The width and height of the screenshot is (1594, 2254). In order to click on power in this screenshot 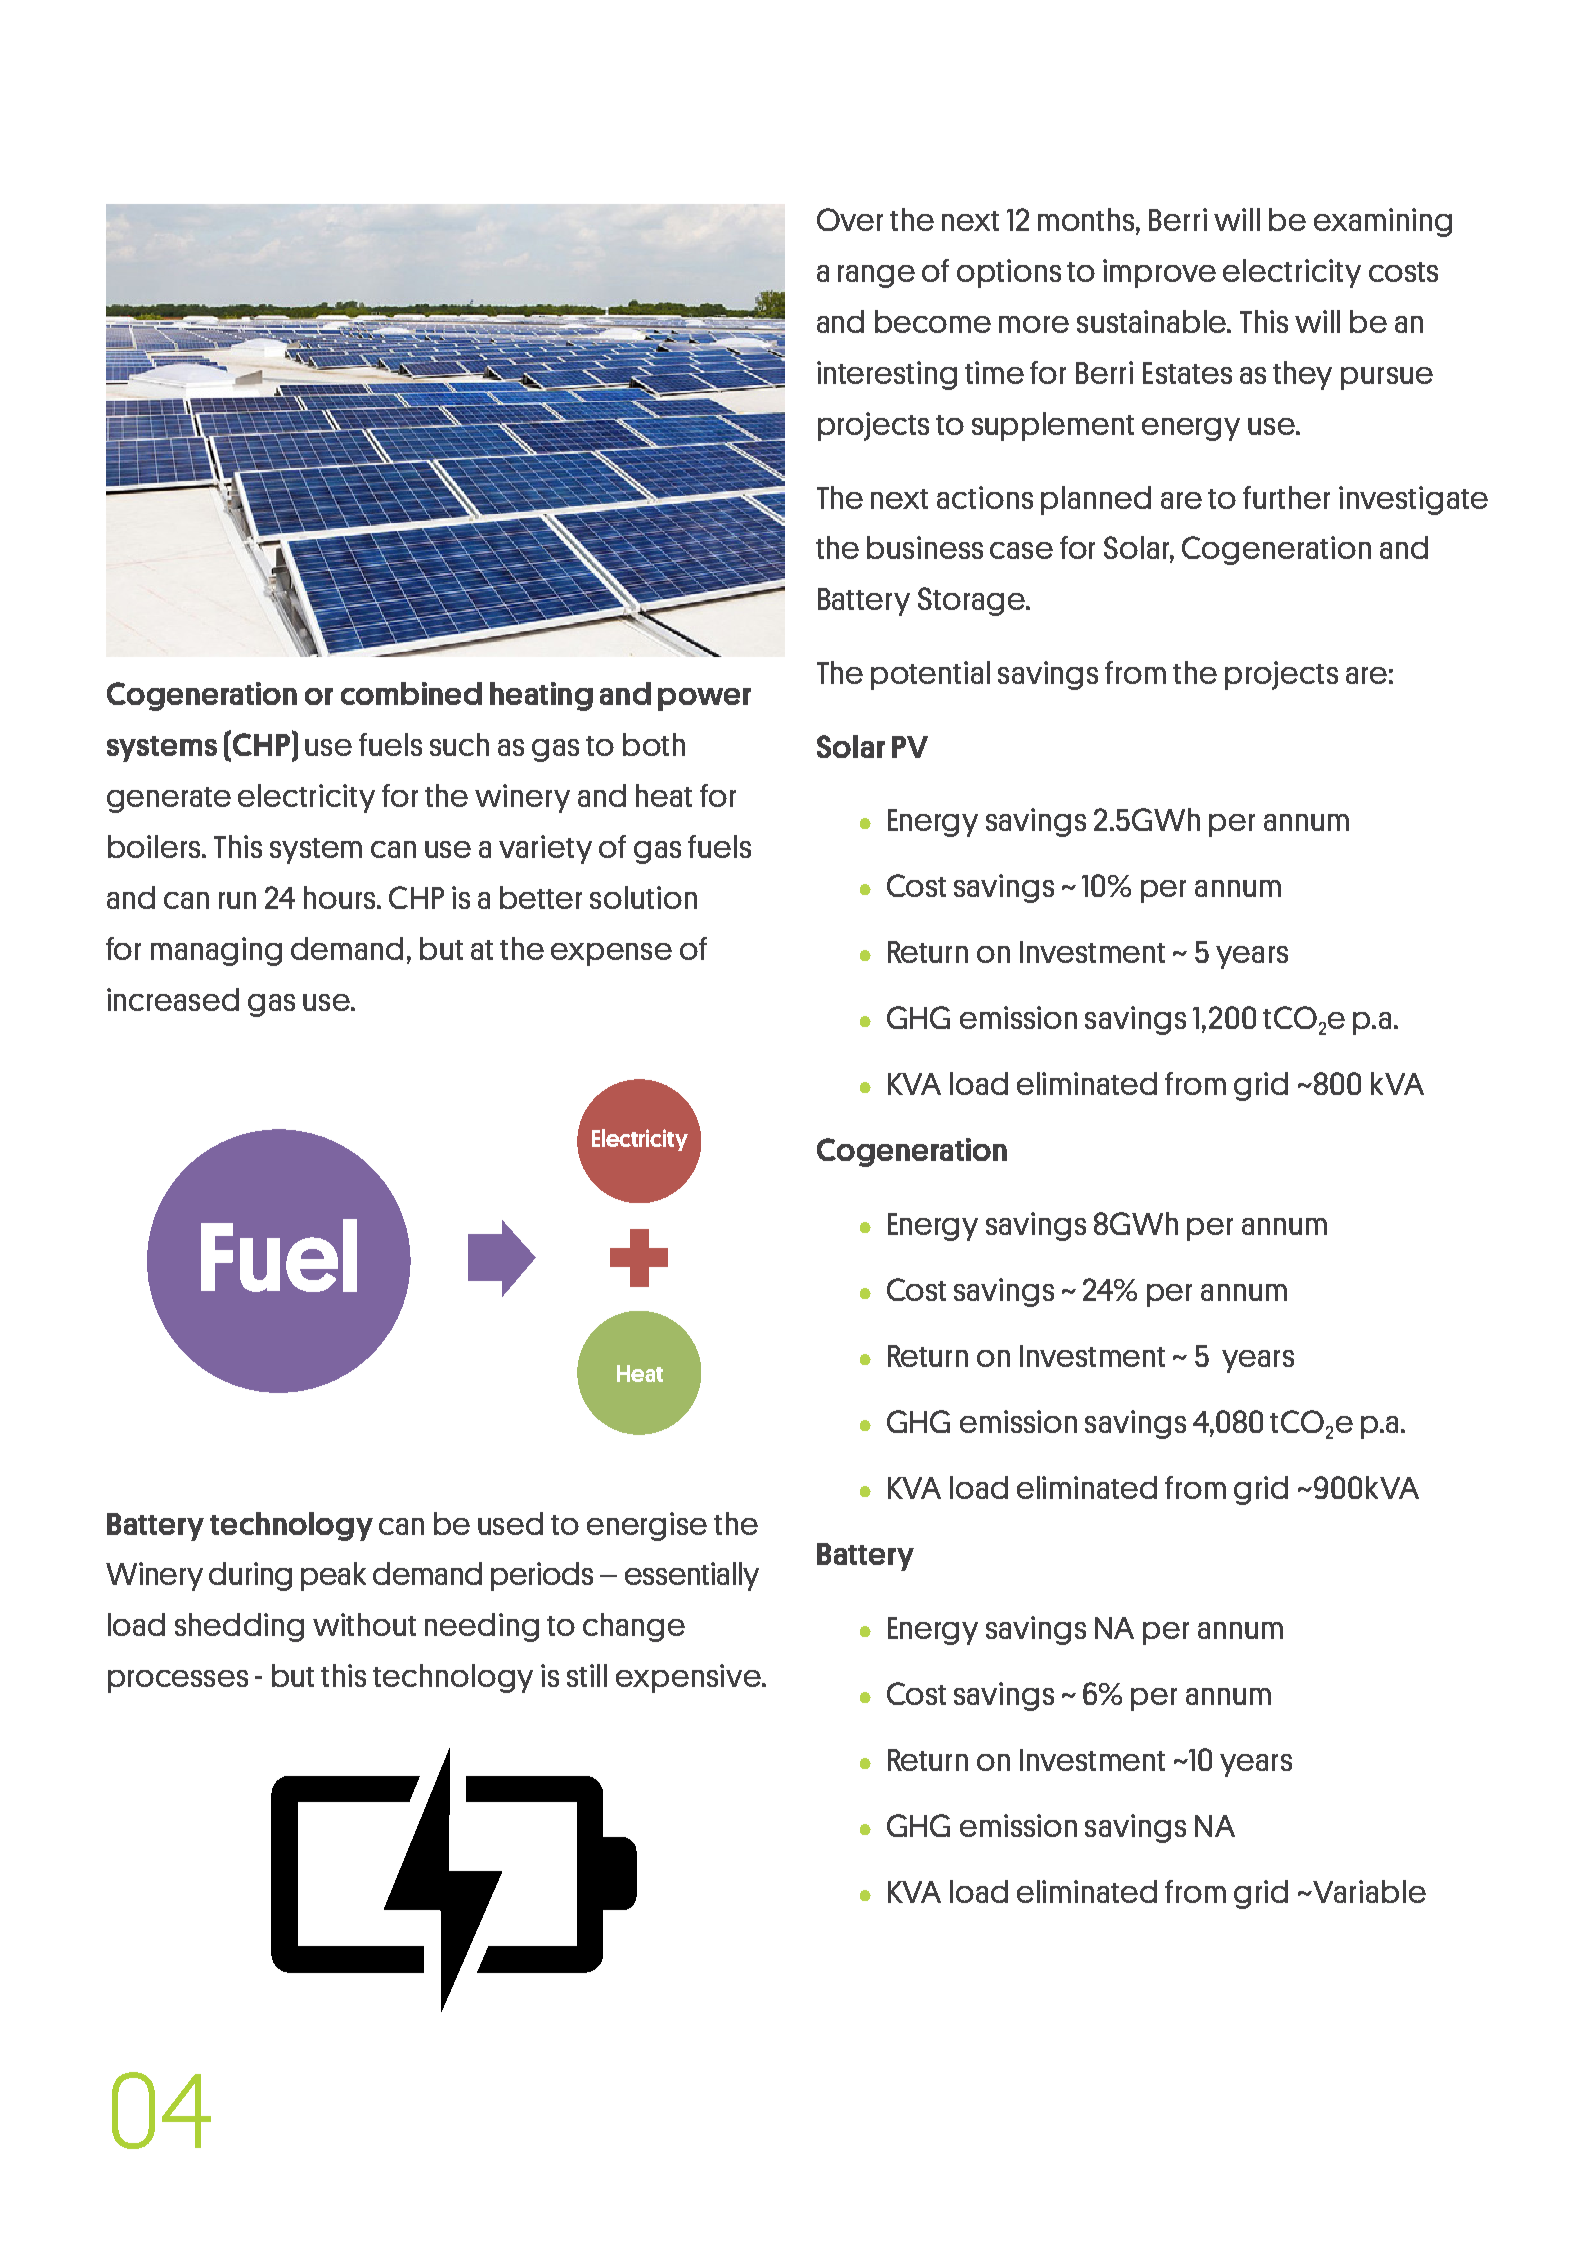, I will do `click(704, 699)`.
